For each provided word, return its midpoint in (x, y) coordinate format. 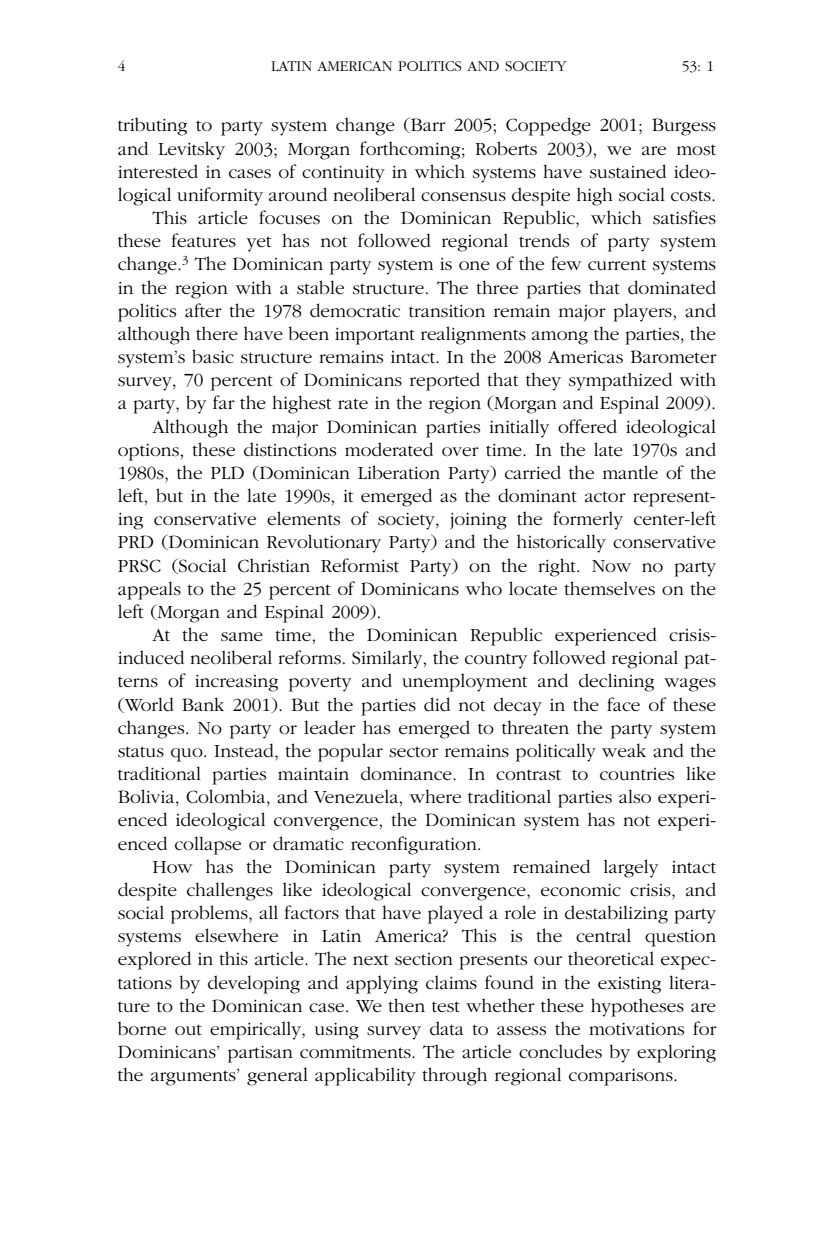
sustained (628, 171)
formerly (588, 520)
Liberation (399, 472)
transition (447, 311)
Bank (203, 704)
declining (616, 682)
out (188, 1029)
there (217, 333)
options (149, 452)
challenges (230, 891)
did (437, 704)
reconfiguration (415, 845)
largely (631, 868)
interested (158, 171)
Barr (427, 125)
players (643, 312)
